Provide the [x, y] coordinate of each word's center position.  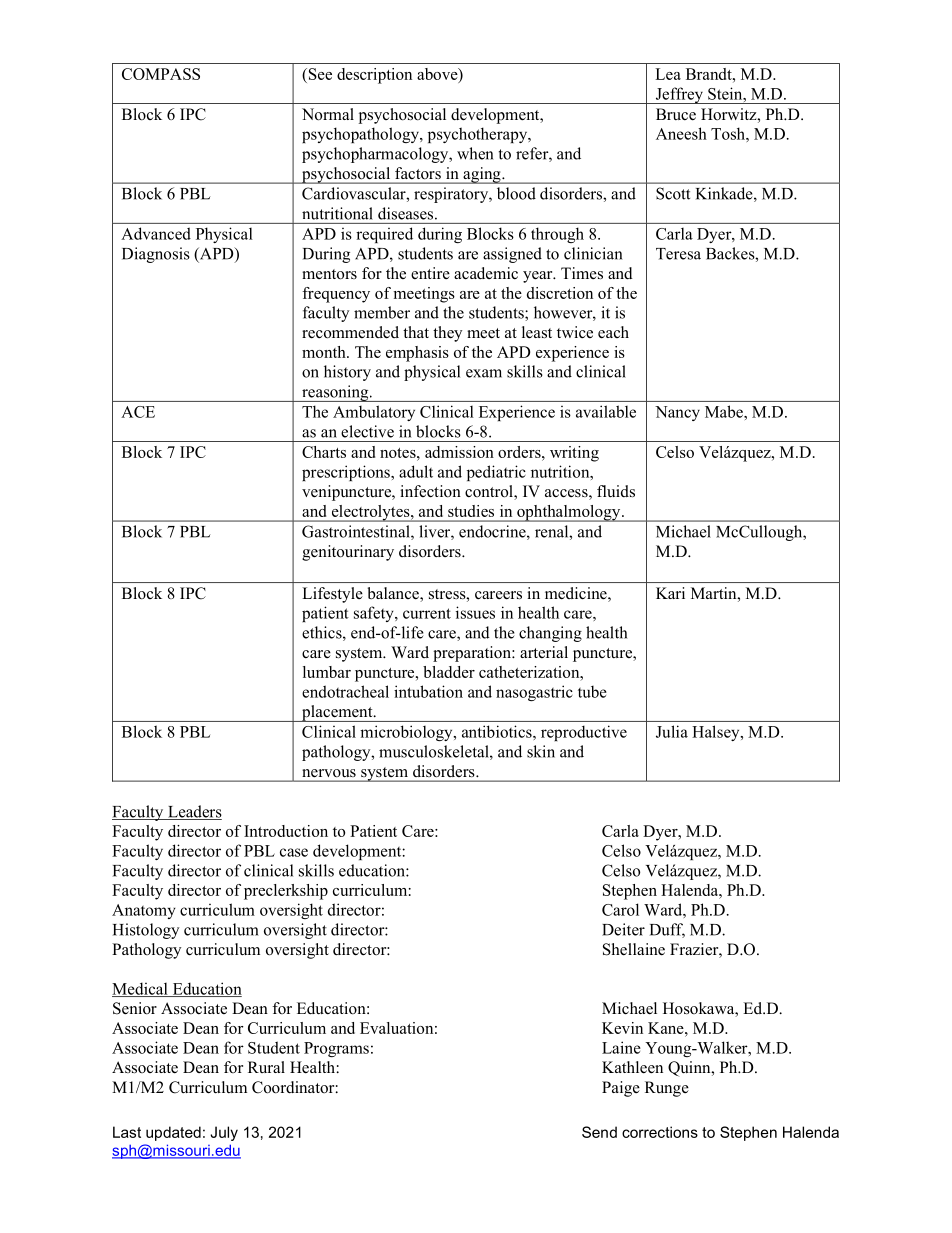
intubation [428, 691]
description [374, 76]
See [319, 74]
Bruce [676, 114]
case [294, 852]
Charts [324, 452]
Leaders [194, 812]
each [613, 332]
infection [430, 491]
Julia [672, 731]
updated [173, 1133]
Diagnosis [156, 255]
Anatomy [144, 911]
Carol [620, 909]
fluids [616, 491]
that [416, 332]
